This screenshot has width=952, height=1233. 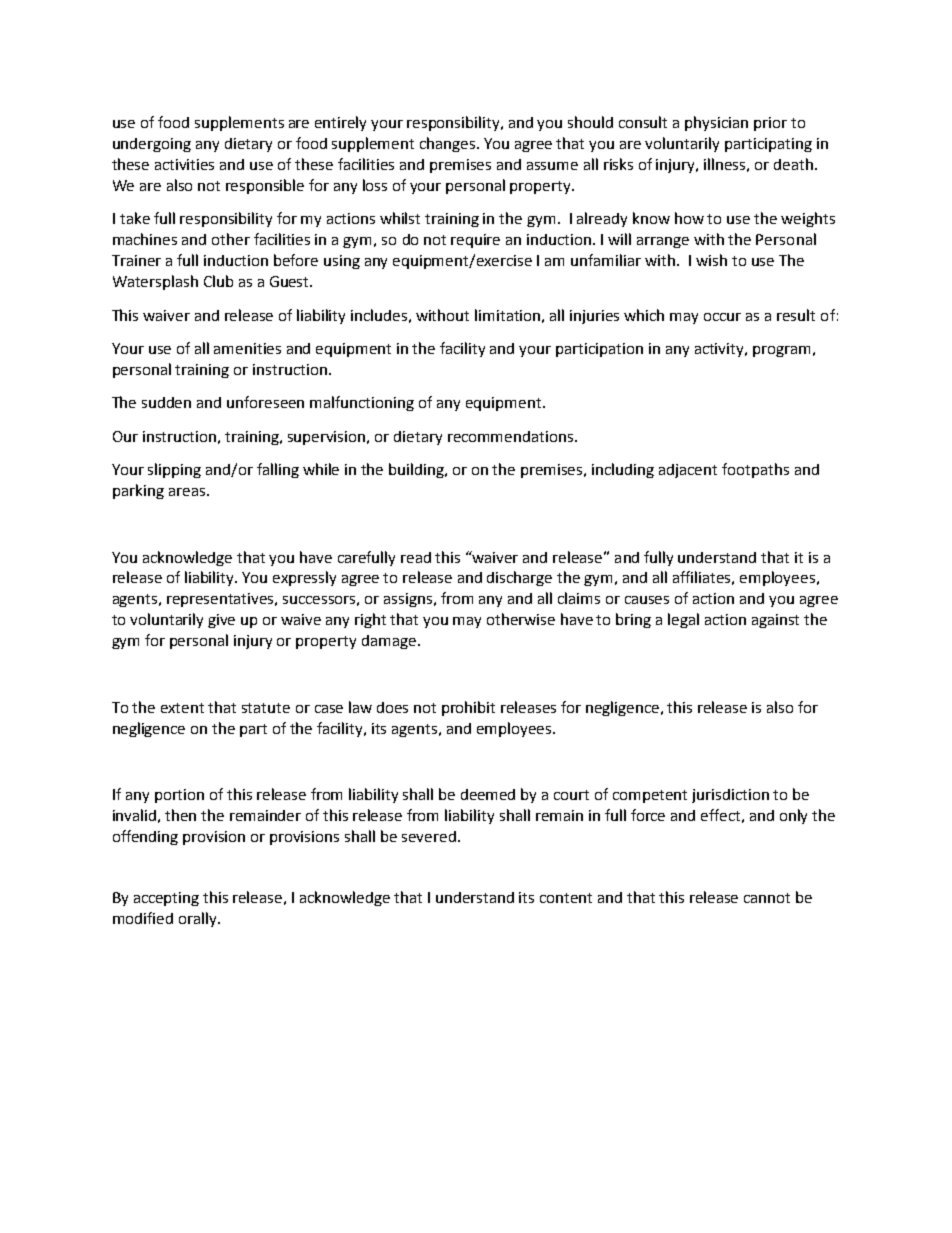 What do you see at coordinates (512, 436) in the screenshot?
I see `recommendations` at bounding box center [512, 436].
